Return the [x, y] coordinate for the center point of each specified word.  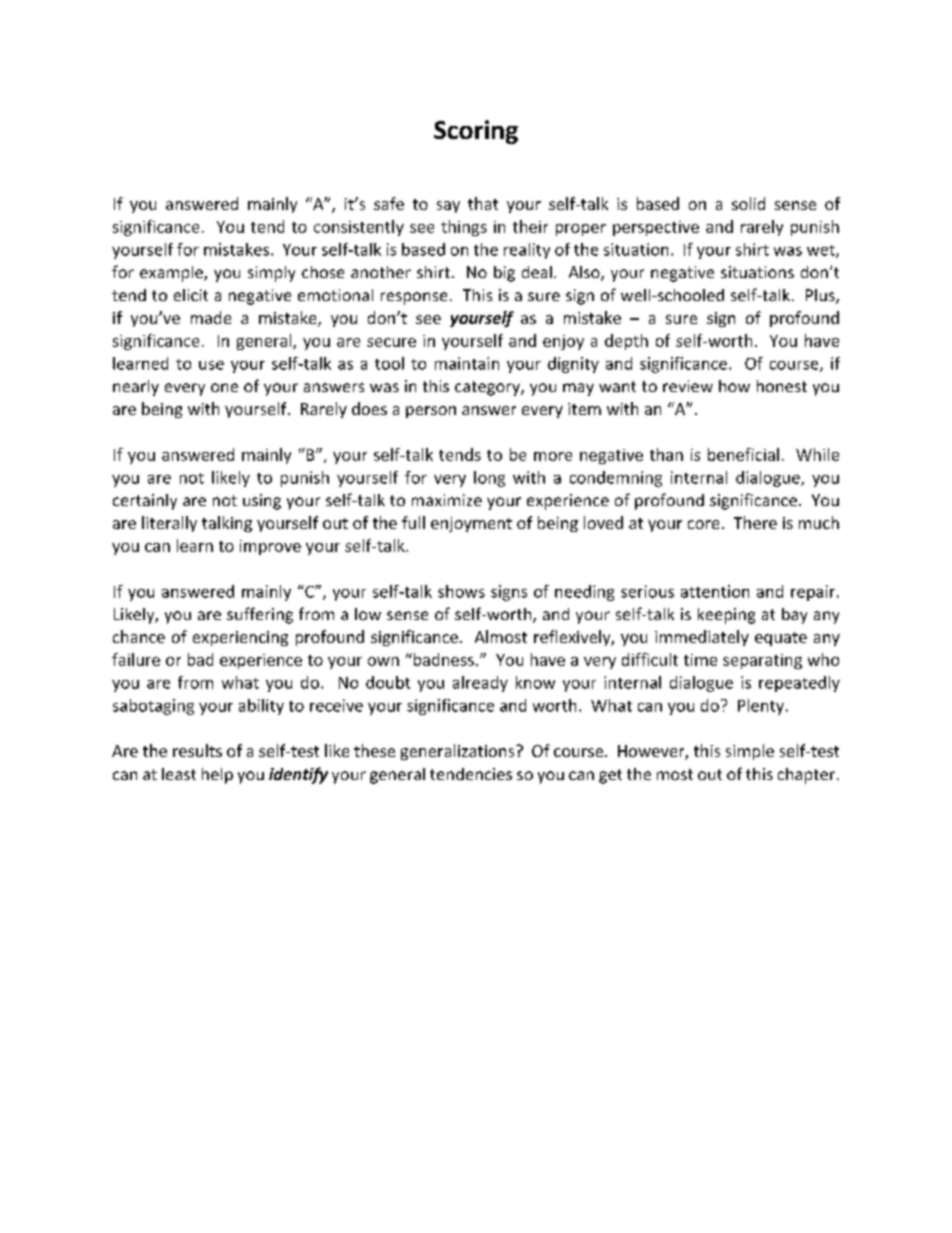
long [489, 479]
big [504, 274]
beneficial [743, 454]
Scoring [476, 132]
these [374, 750]
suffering [260, 615]
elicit [191, 295]
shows [461, 591]
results [197, 750]
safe [389, 203]
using [262, 502]
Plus [821, 296]
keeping [726, 616]
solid [748, 203]
